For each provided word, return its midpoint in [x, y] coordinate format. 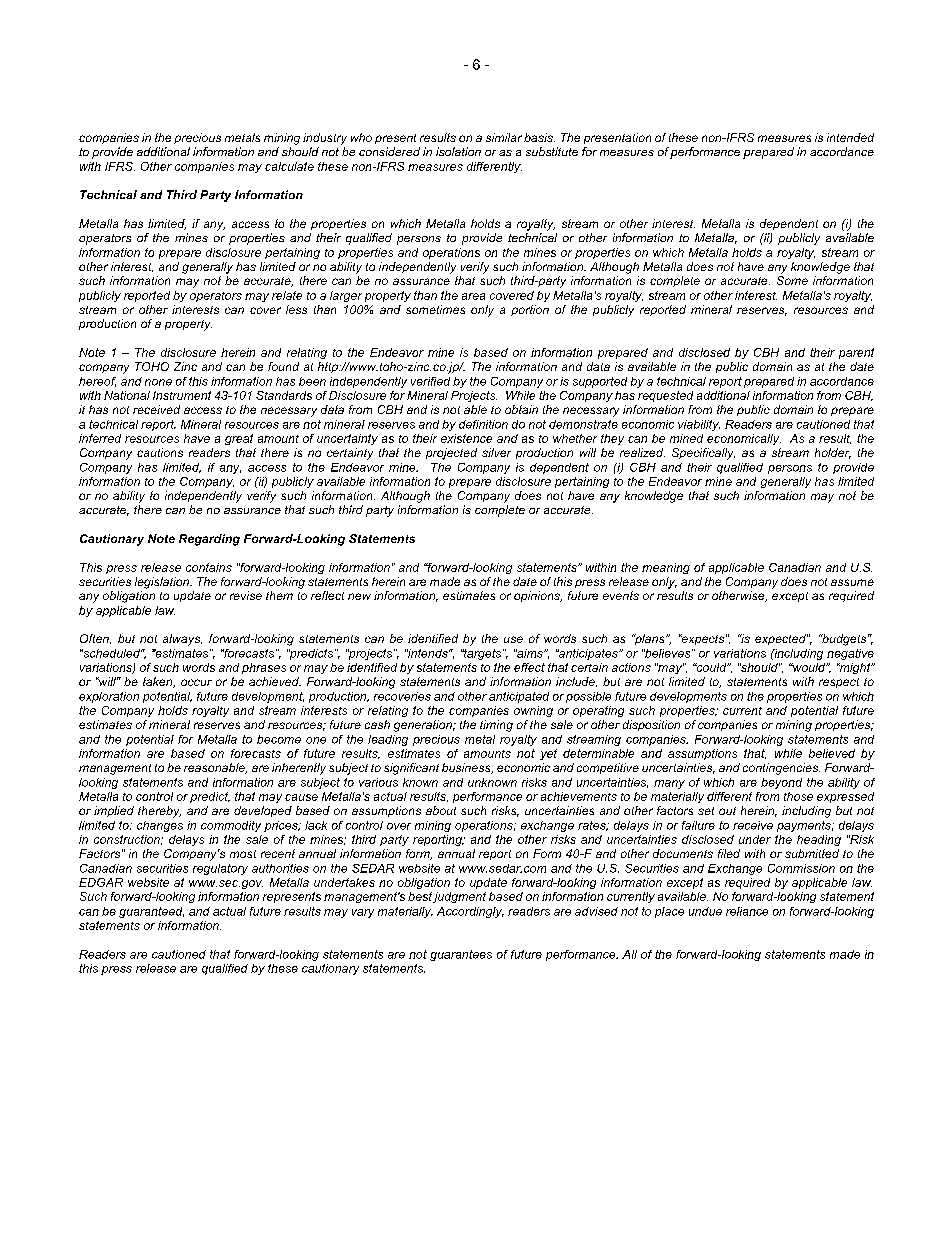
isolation [458, 151]
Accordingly [470, 912]
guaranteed [151, 912]
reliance [747, 911]
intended [850, 137]
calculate [289, 166]
